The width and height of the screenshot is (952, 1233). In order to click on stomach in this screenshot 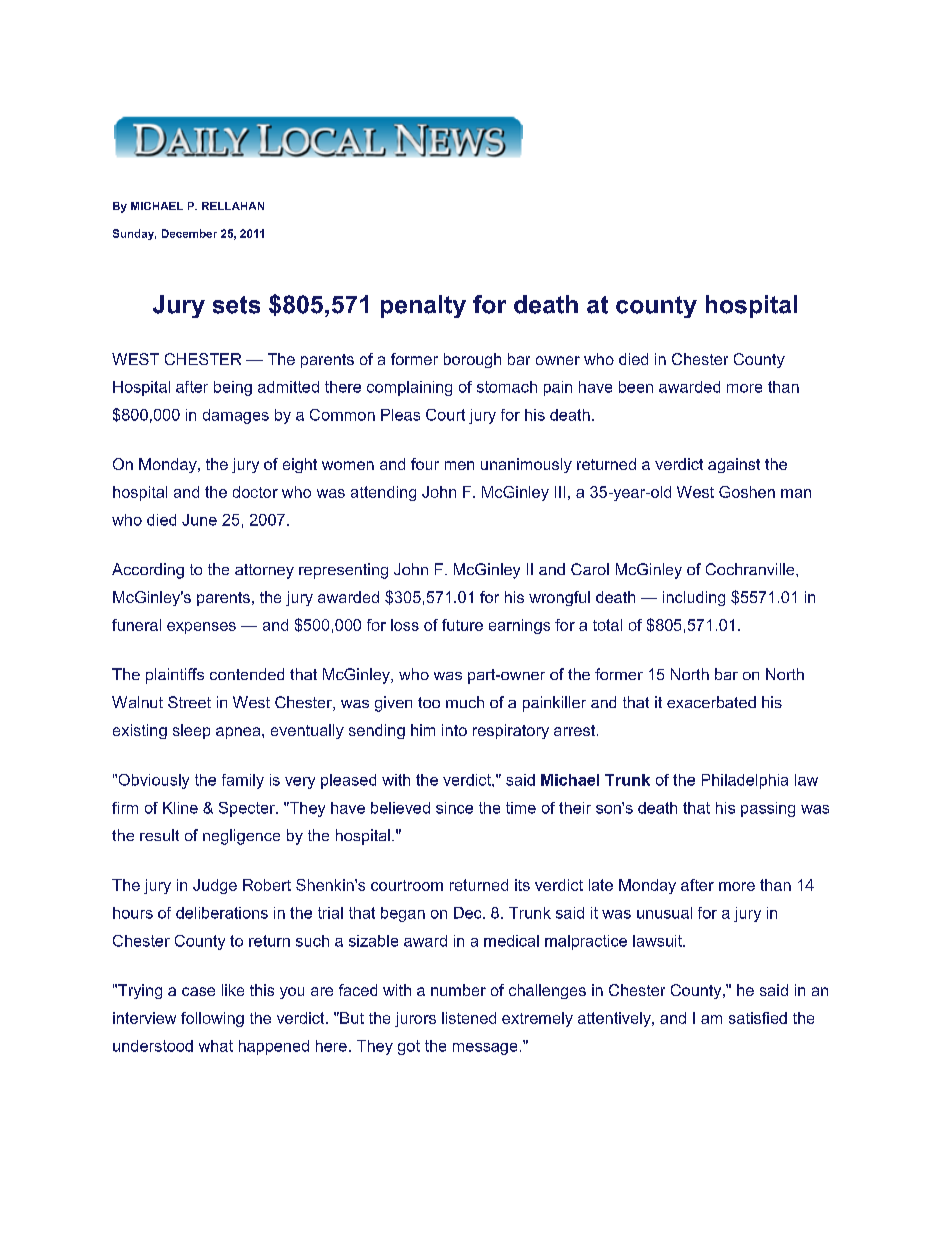, I will do `click(507, 387)`.
